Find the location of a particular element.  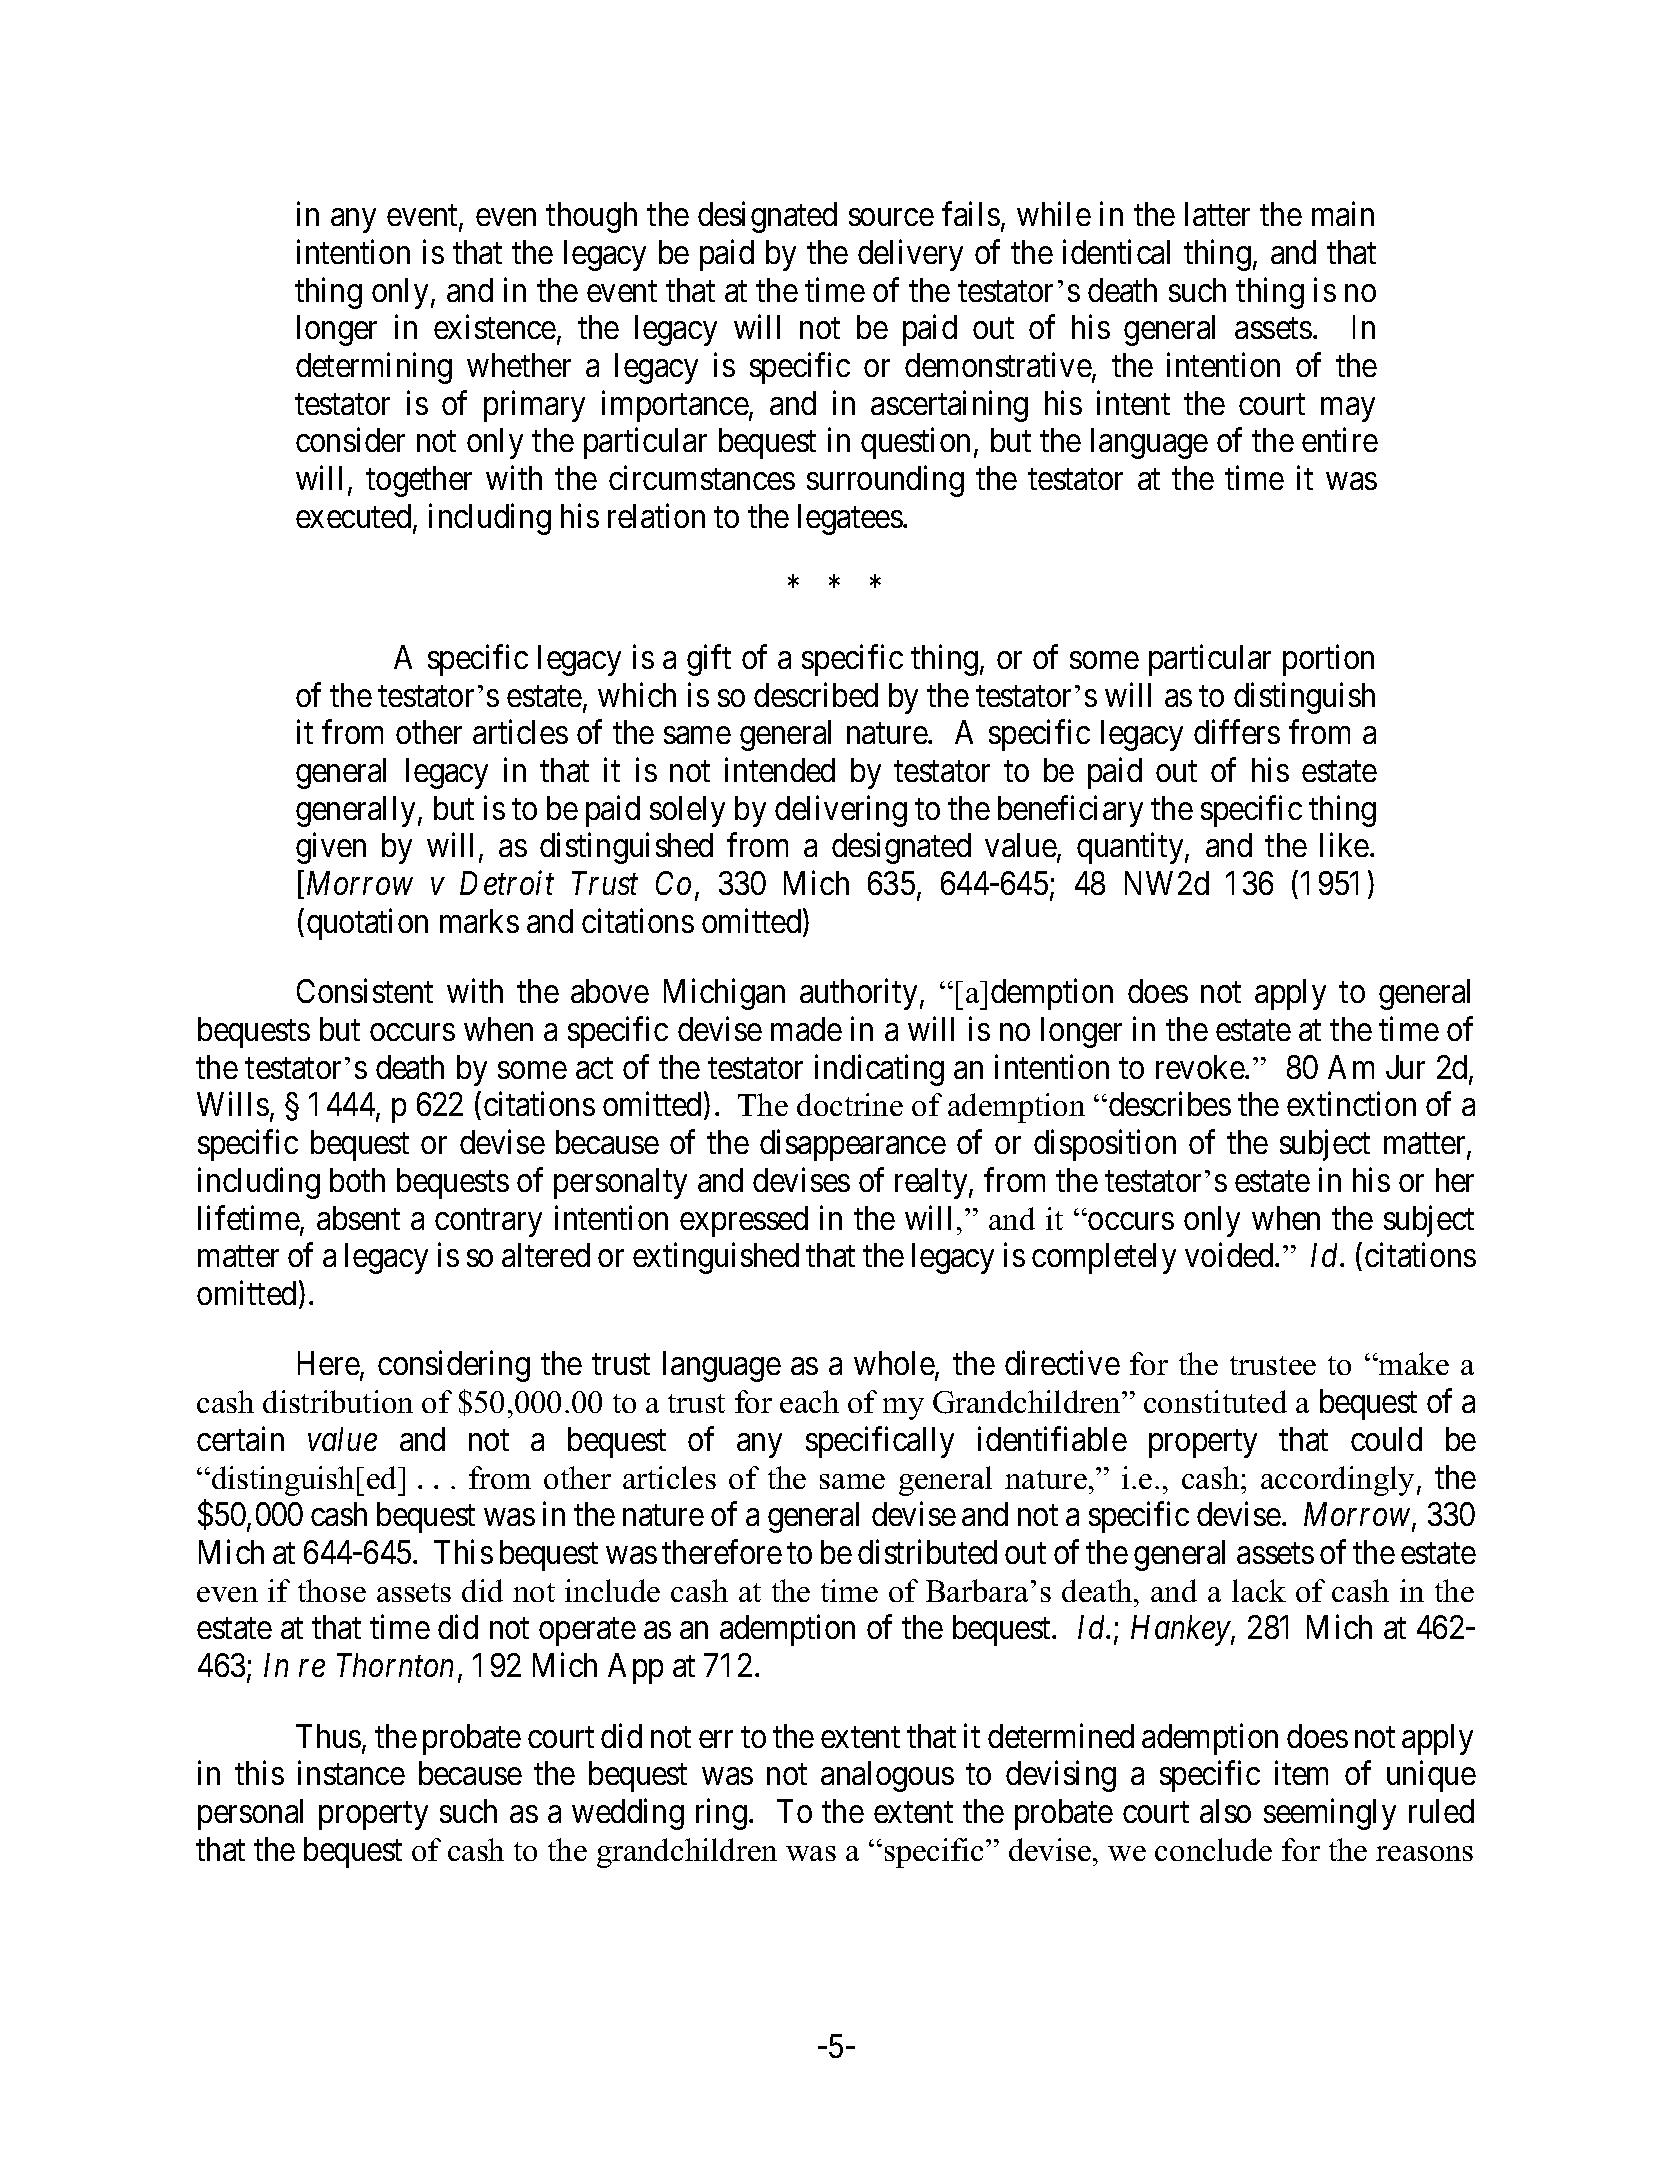

existence is located at coordinates (495, 327).
